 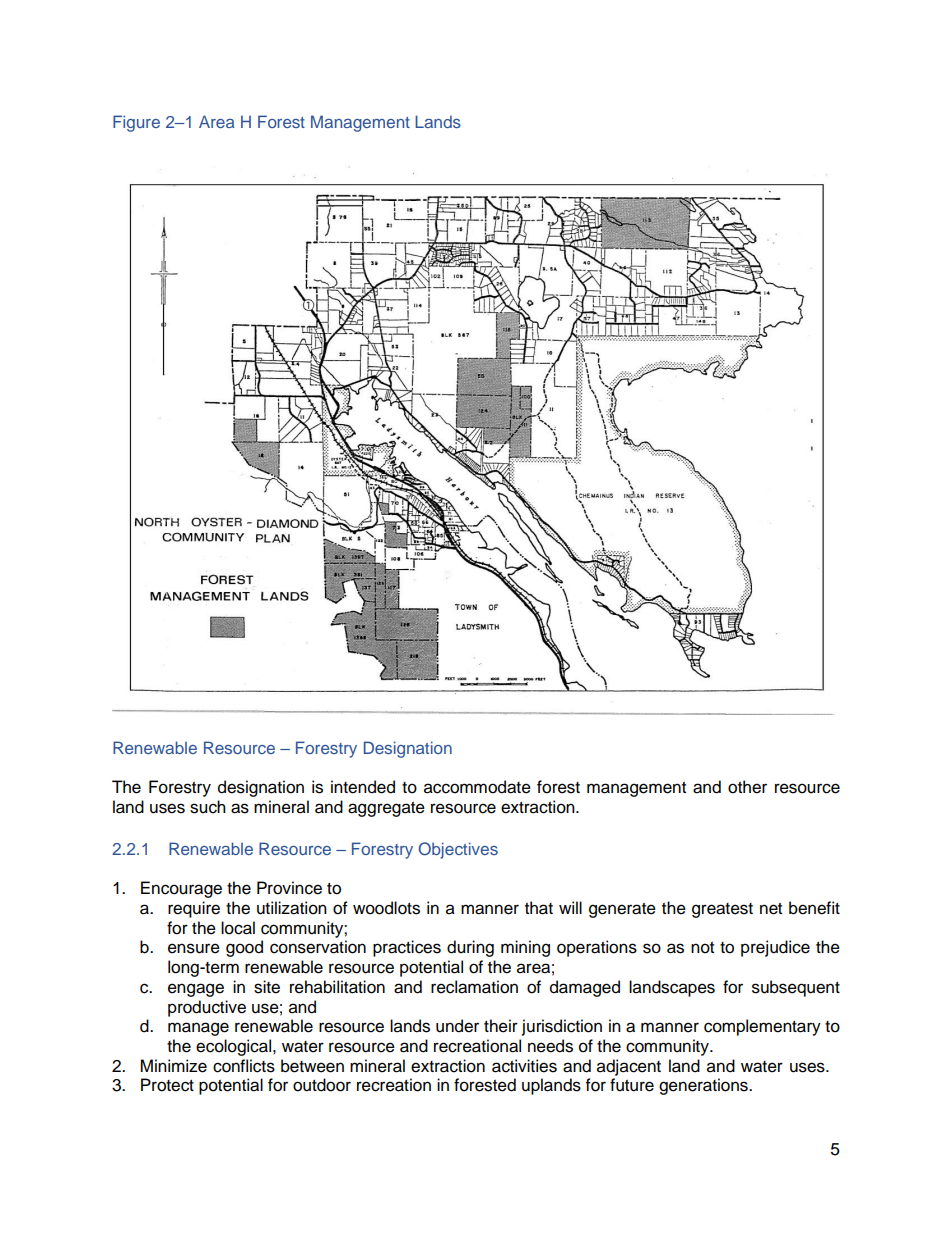 What do you see at coordinates (771, 909) in the screenshot?
I see `net` at bounding box center [771, 909].
